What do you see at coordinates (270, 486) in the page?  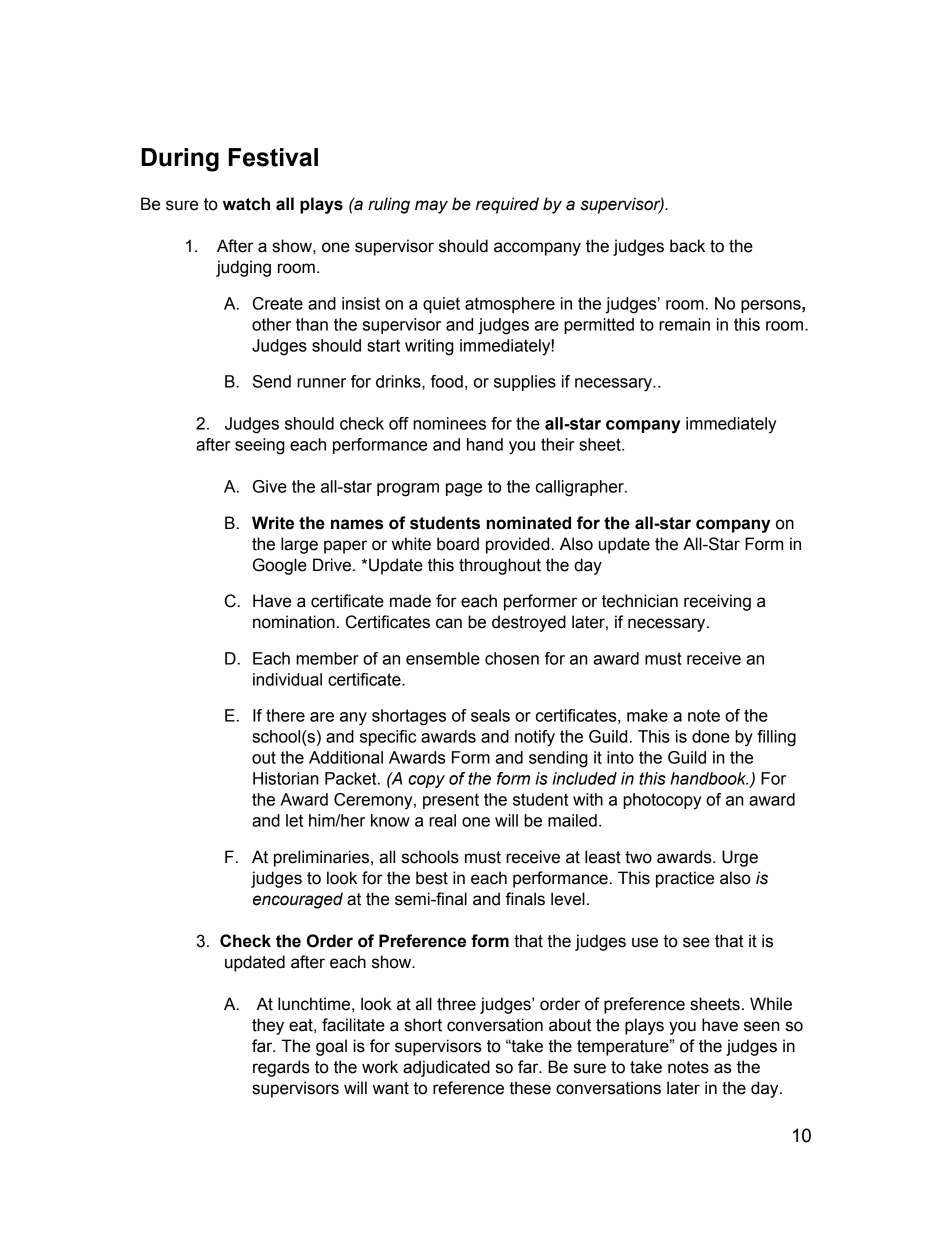 I see `Give` at bounding box center [270, 486].
